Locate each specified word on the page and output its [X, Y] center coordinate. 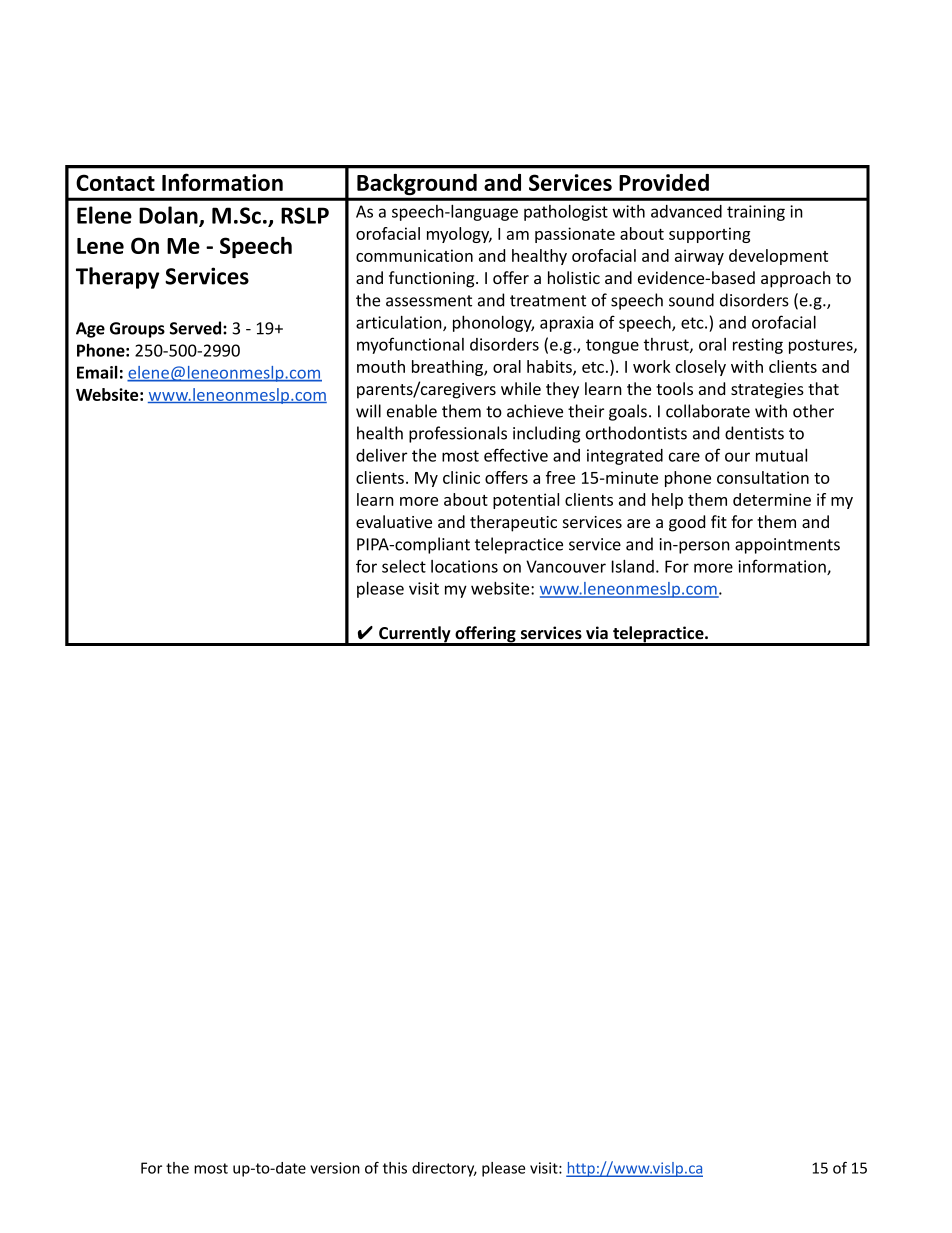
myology [459, 235]
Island [633, 566]
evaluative [394, 521]
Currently [415, 635]
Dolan [169, 216]
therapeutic [513, 523]
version [335, 1168]
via [597, 632]
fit [719, 521]
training [756, 213]
